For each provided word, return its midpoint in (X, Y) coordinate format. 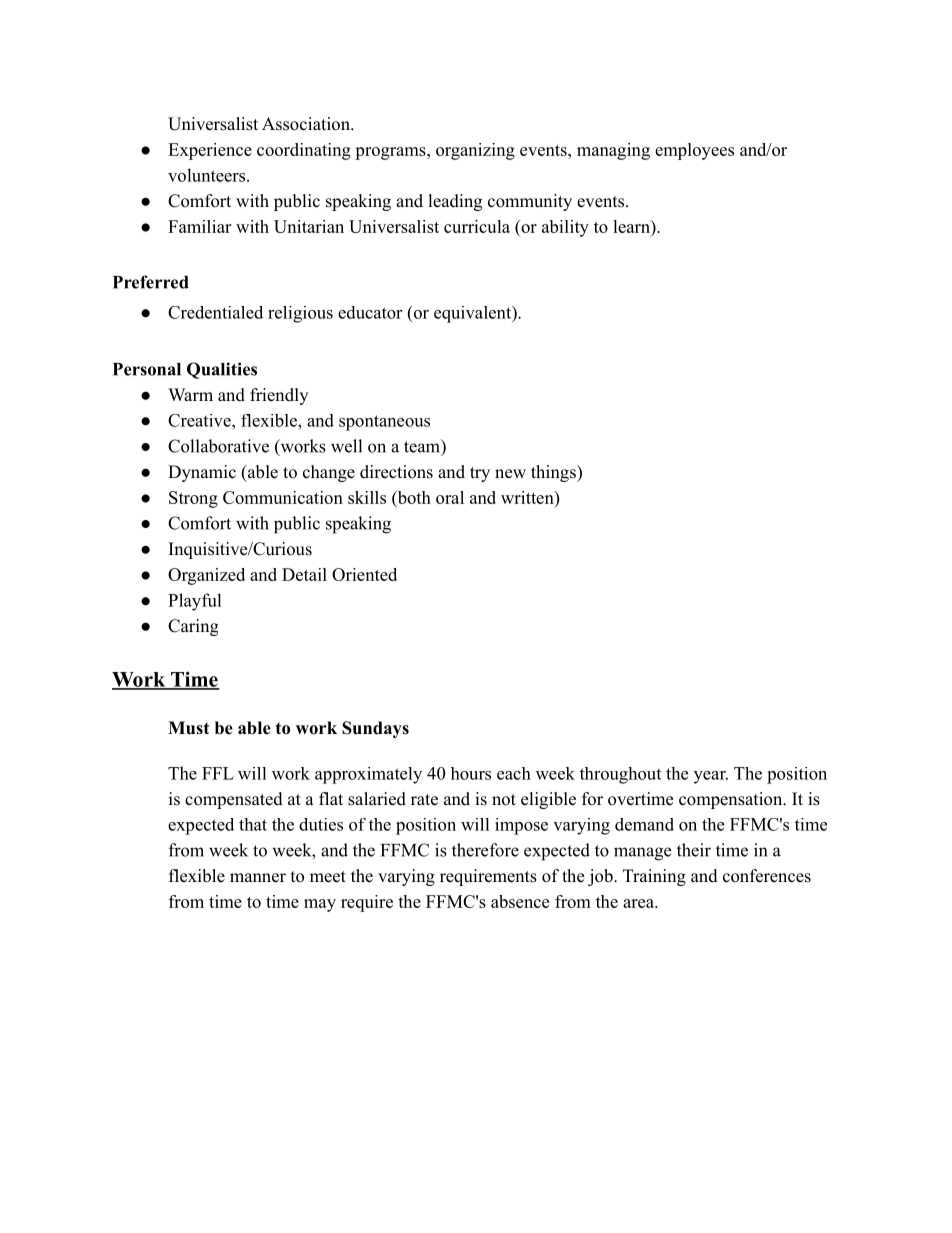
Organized (206, 576)
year (711, 777)
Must (188, 728)
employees (694, 151)
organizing (475, 151)
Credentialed (215, 312)
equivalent (473, 314)
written (528, 497)
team (423, 446)
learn (632, 226)
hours (471, 773)
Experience (210, 151)
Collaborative (218, 446)
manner (258, 878)
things (554, 473)
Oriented (364, 574)
